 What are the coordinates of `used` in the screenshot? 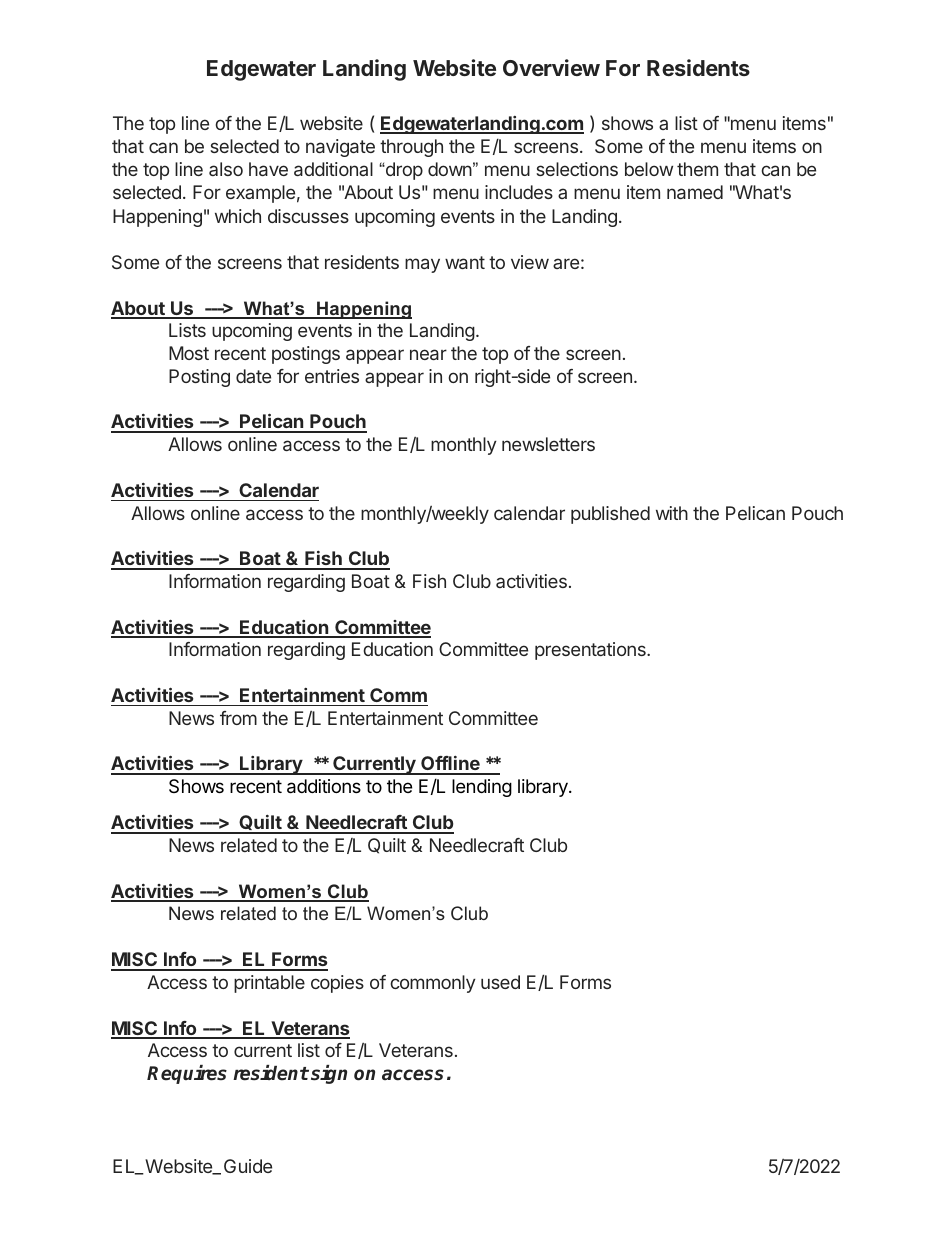 It's located at (500, 982).
